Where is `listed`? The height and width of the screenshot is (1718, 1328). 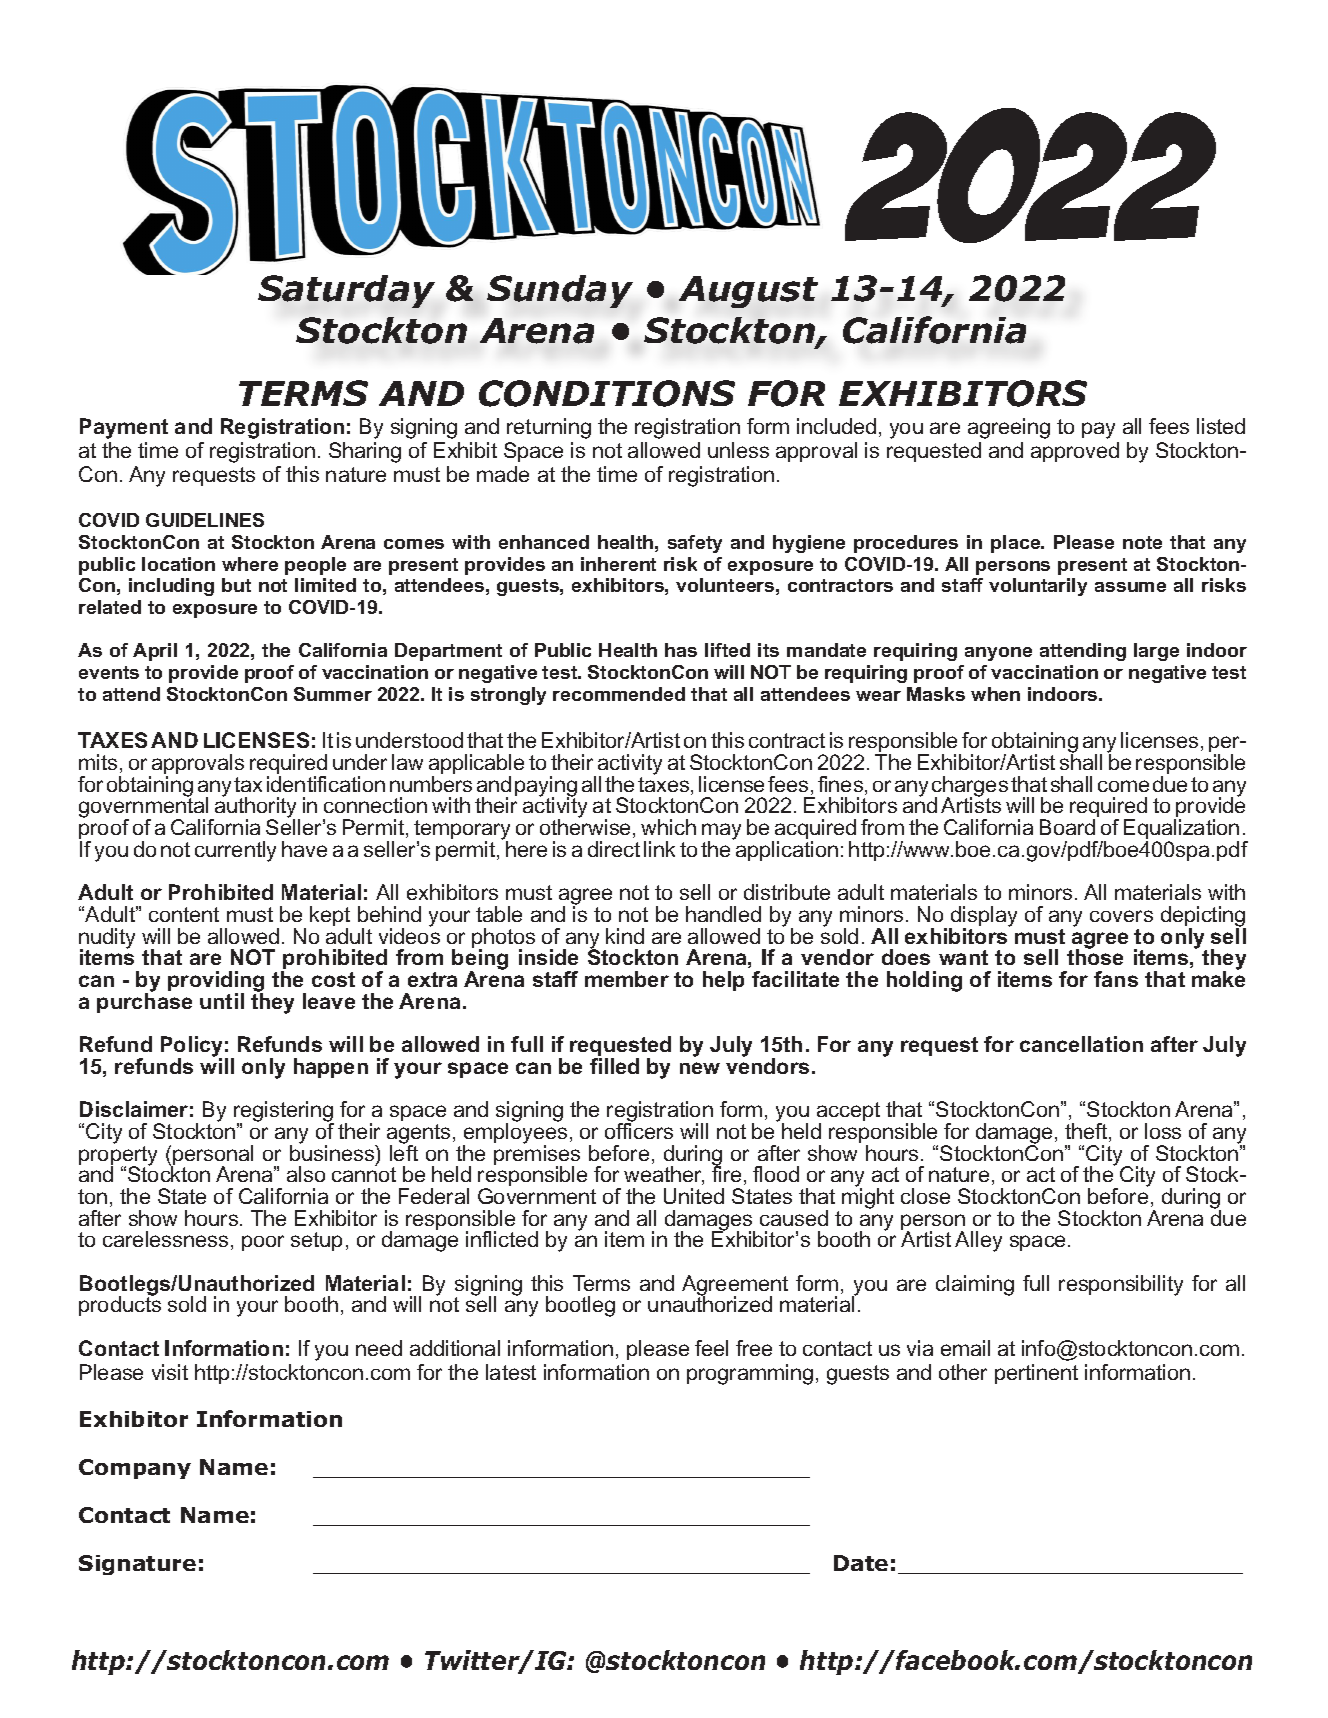 listed is located at coordinates (1221, 426).
